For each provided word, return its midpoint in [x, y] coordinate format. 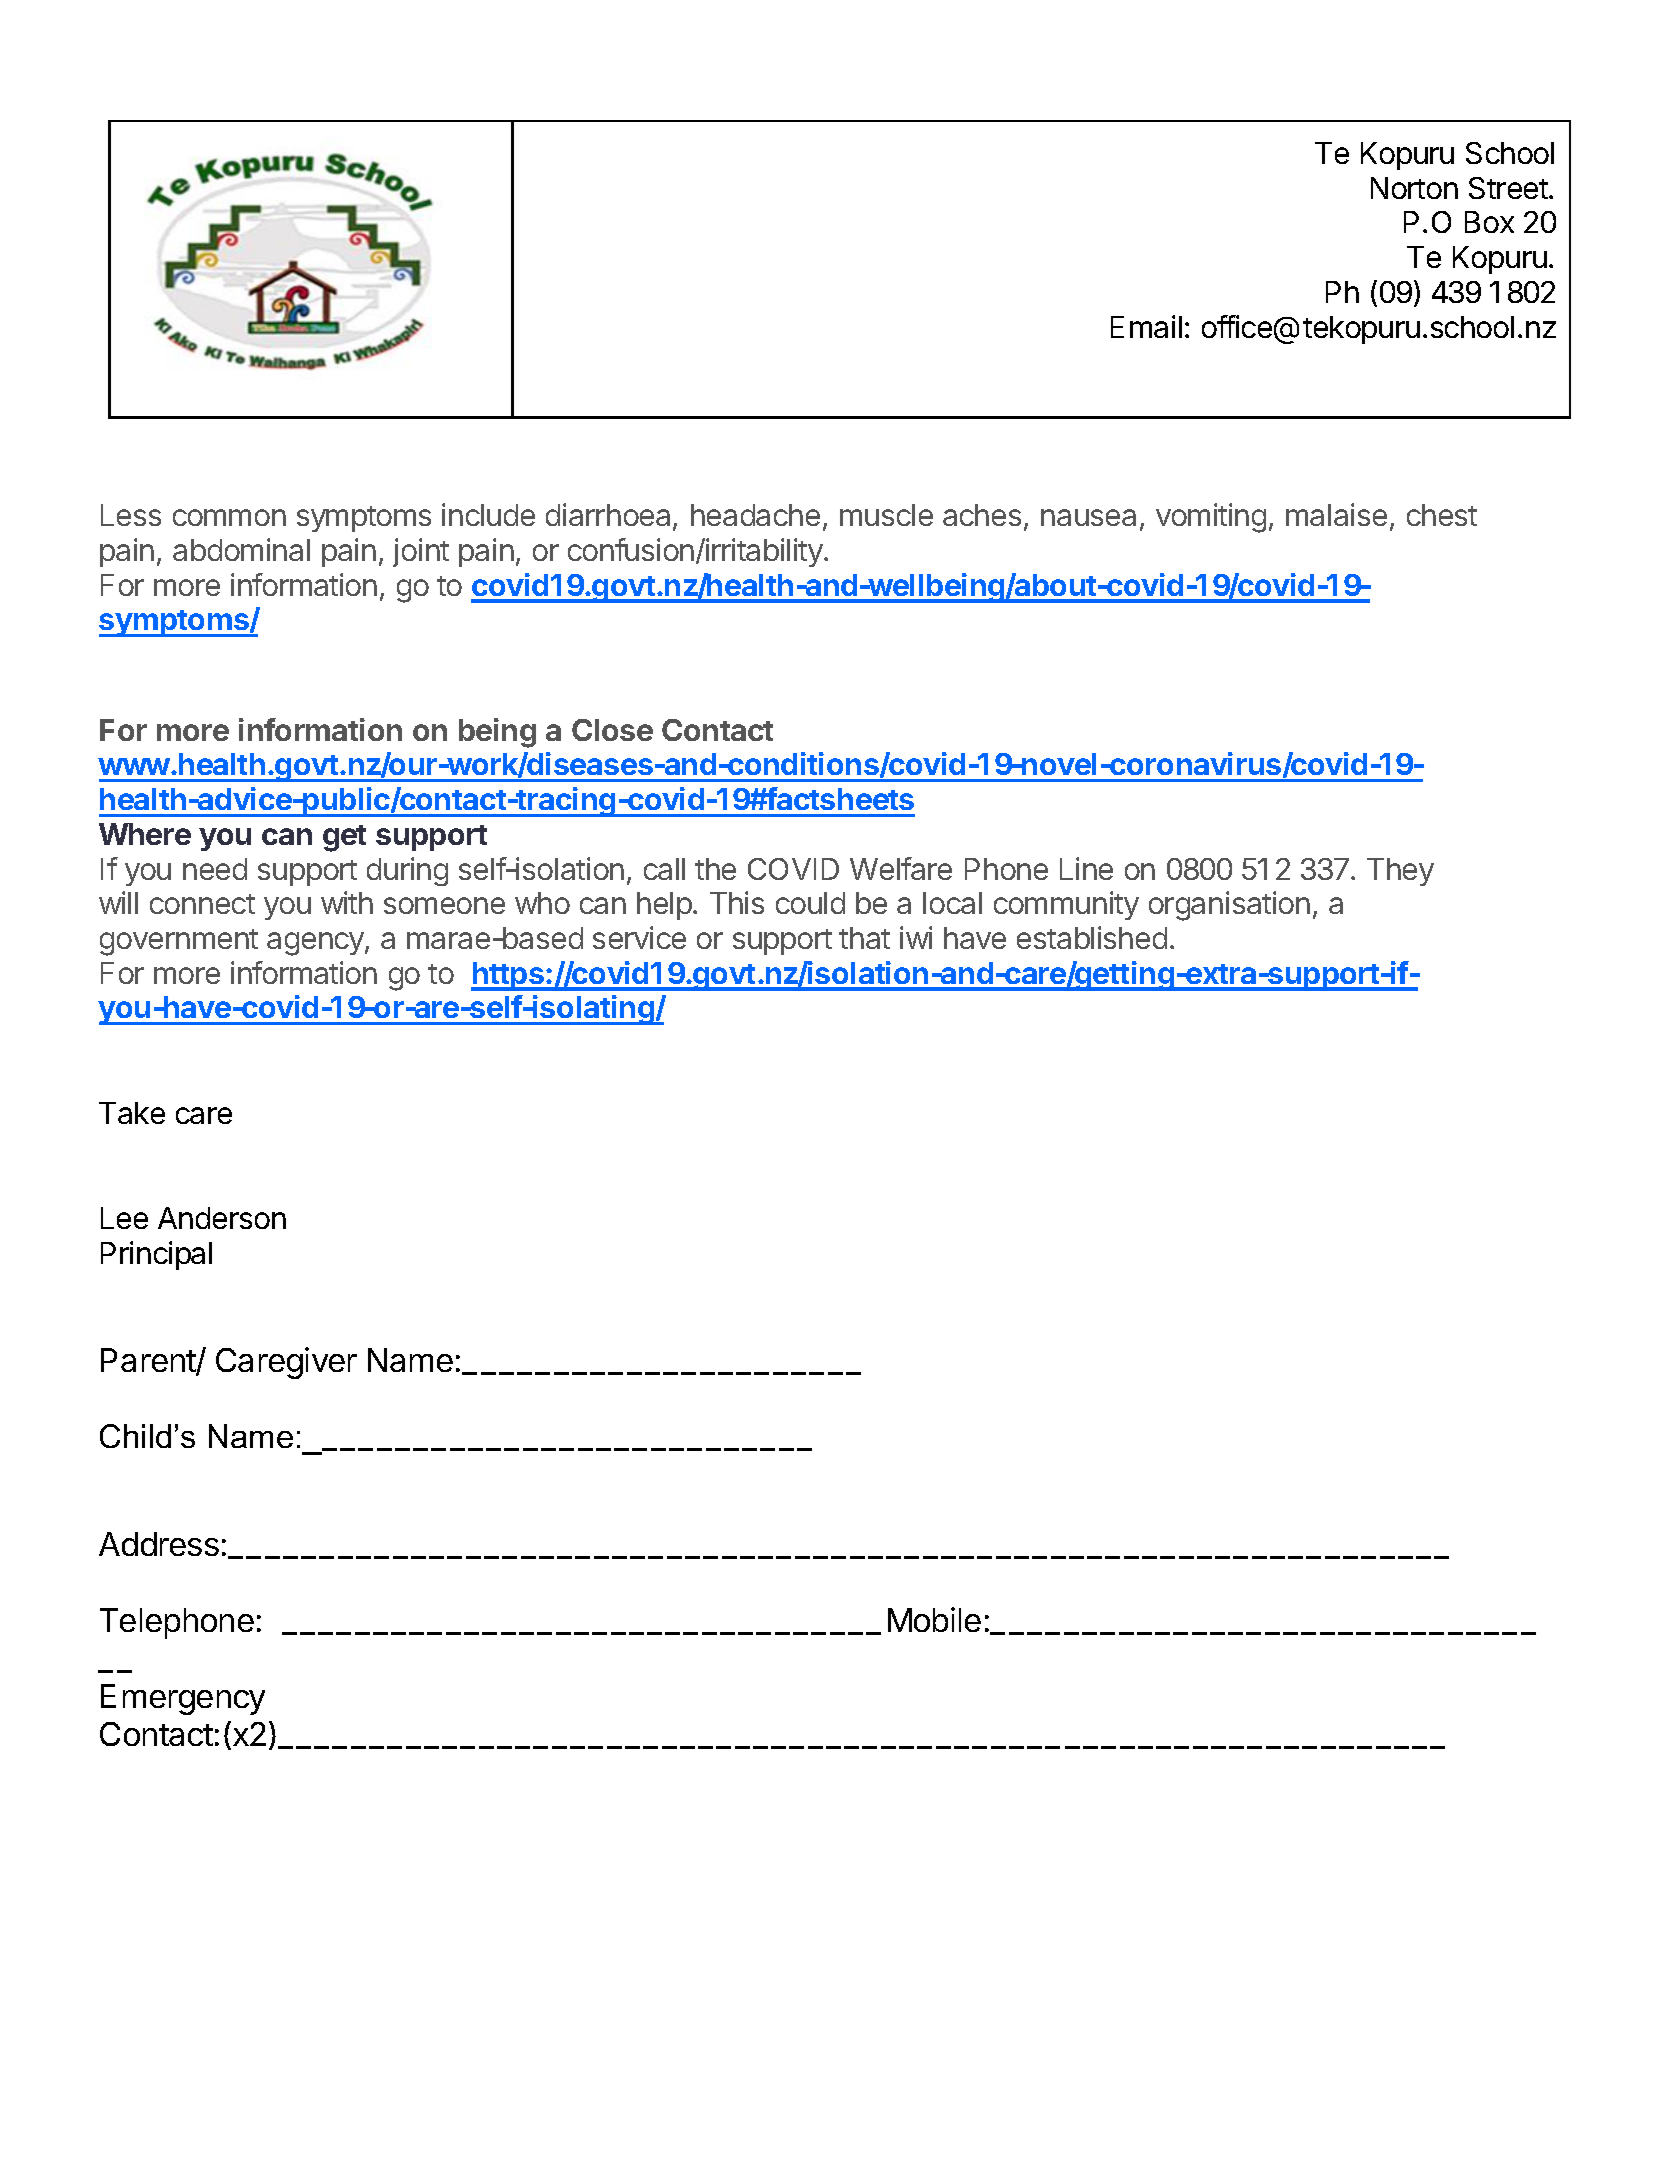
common [229, 517]
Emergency [183, 1699]
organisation [1229, 906]
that [864, 938]
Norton [1414, 188]
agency [316, 944]
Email [1146, 326]
